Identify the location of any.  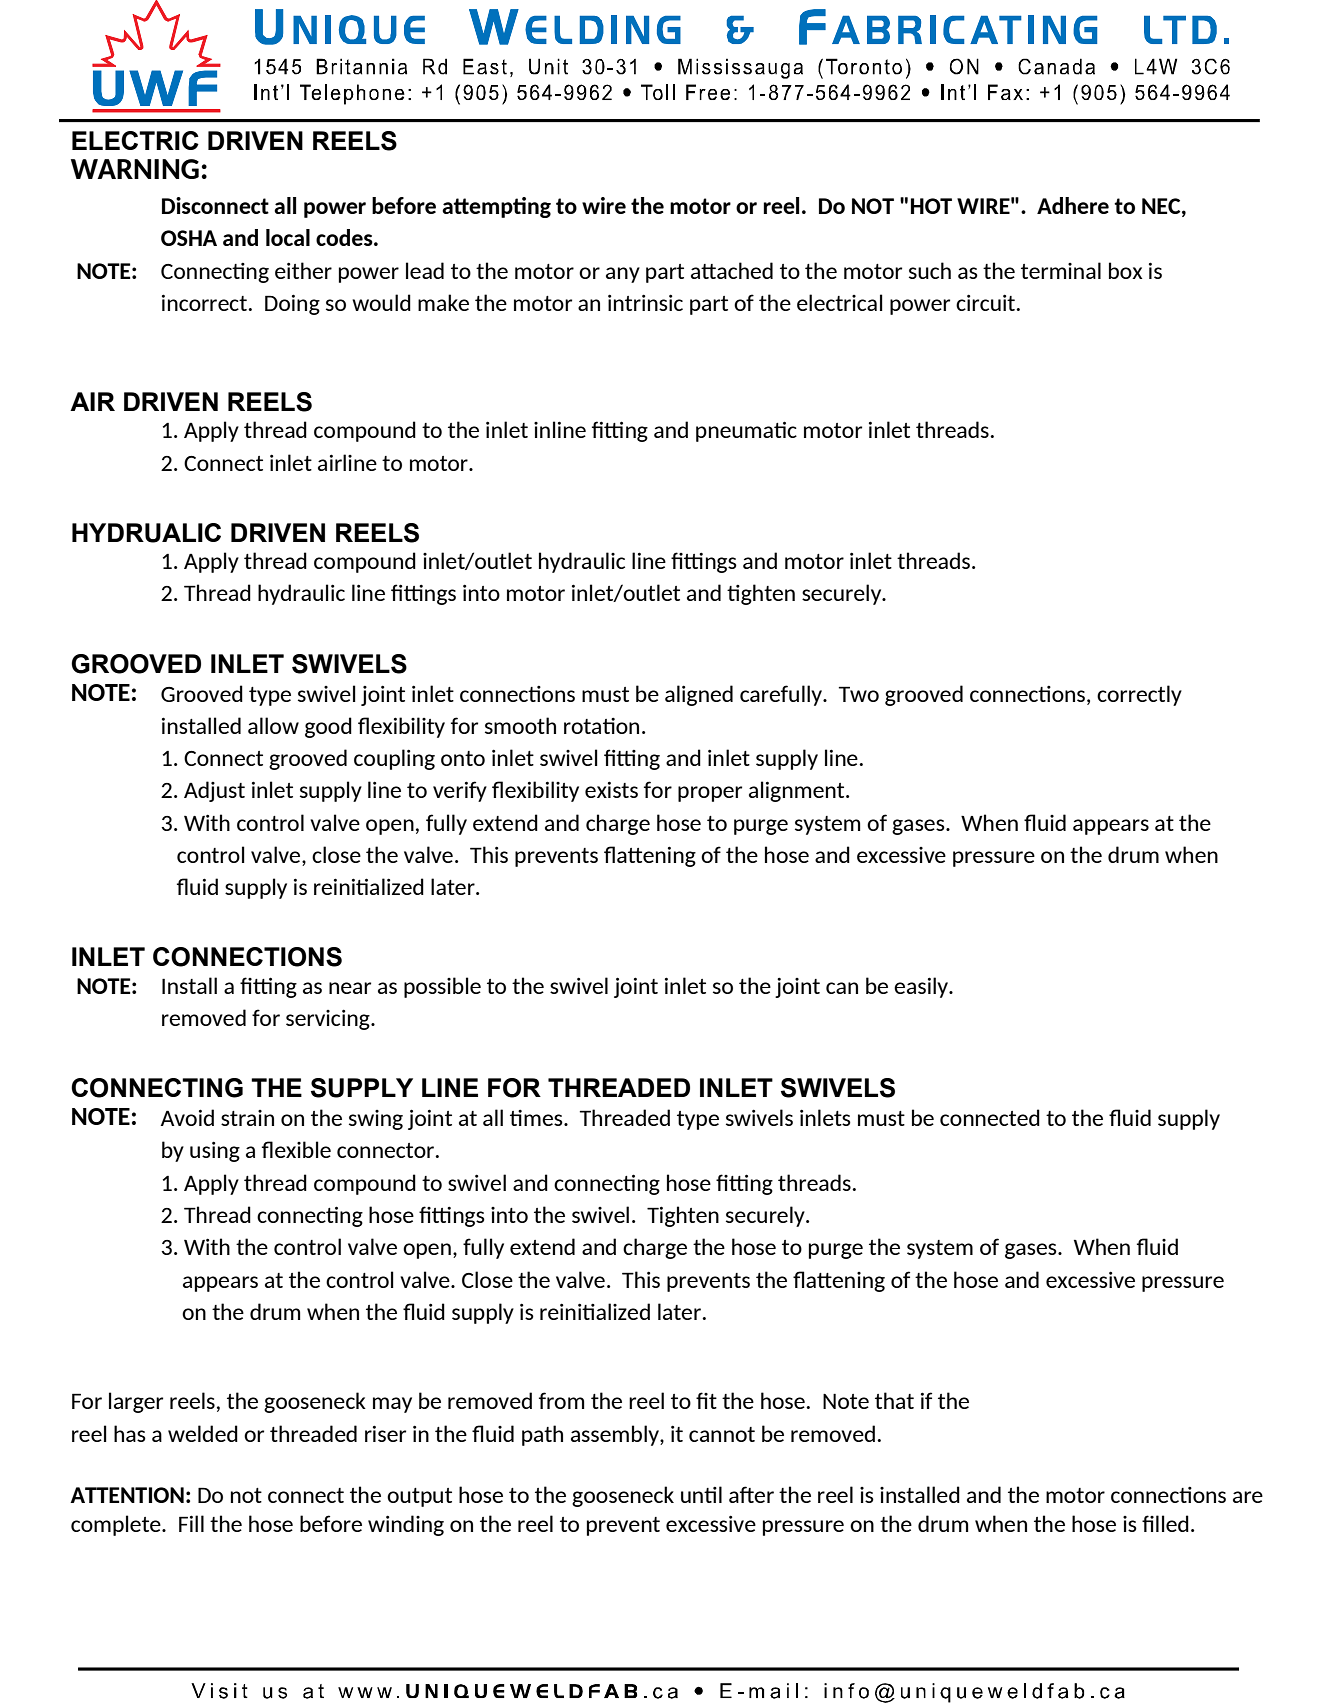
(623, 275).
